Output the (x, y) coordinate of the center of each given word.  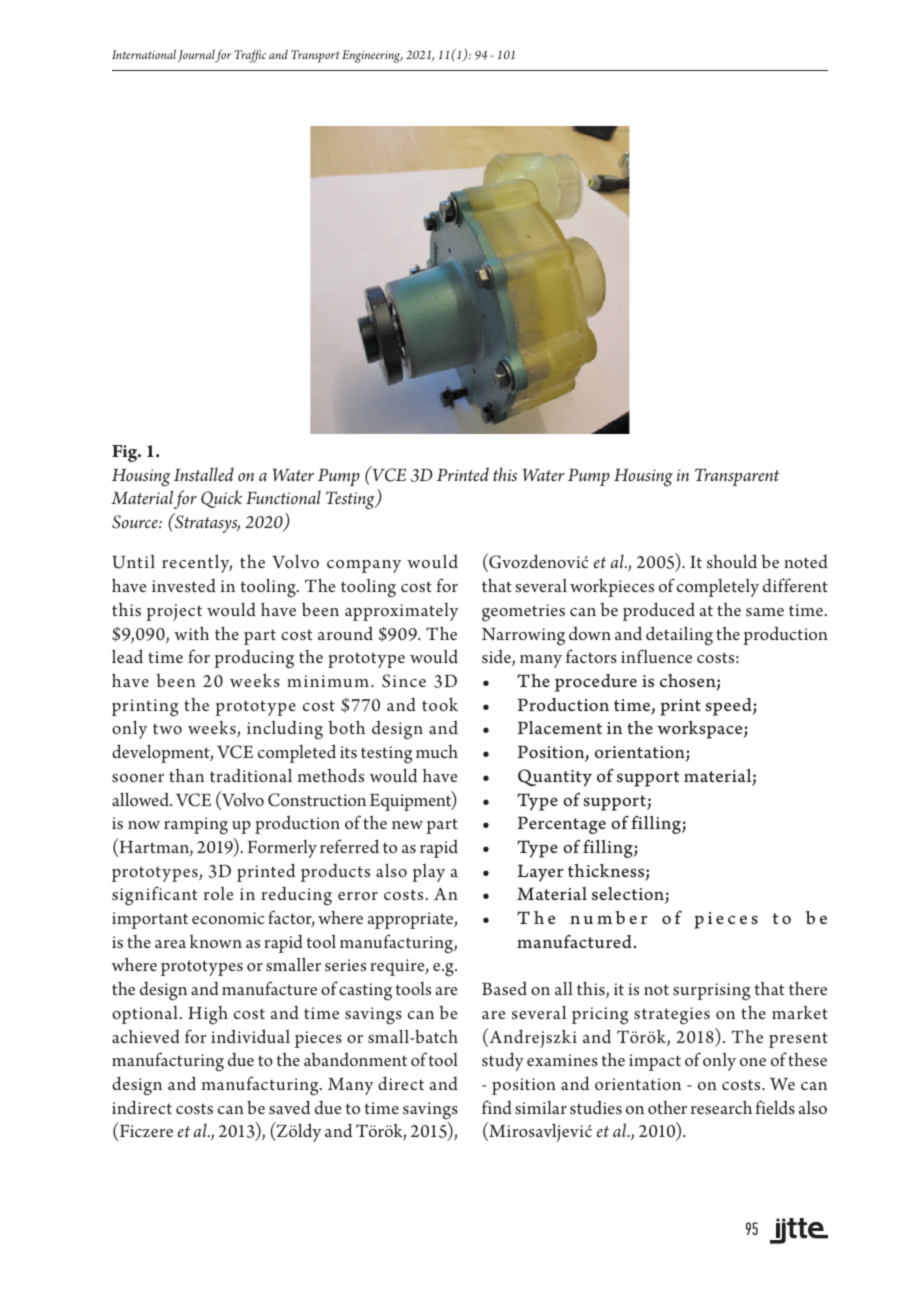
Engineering (372, 56)
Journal (197, 56)
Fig (126, 453)
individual (250, 1036)
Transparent (737, 477)
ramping (196, 826)
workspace (701, 730)
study (503, 1062)
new (407, 825)
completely (718, 588)
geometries (523, 613)
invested (184, 586)
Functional (283, 497)
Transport (315, 56)
